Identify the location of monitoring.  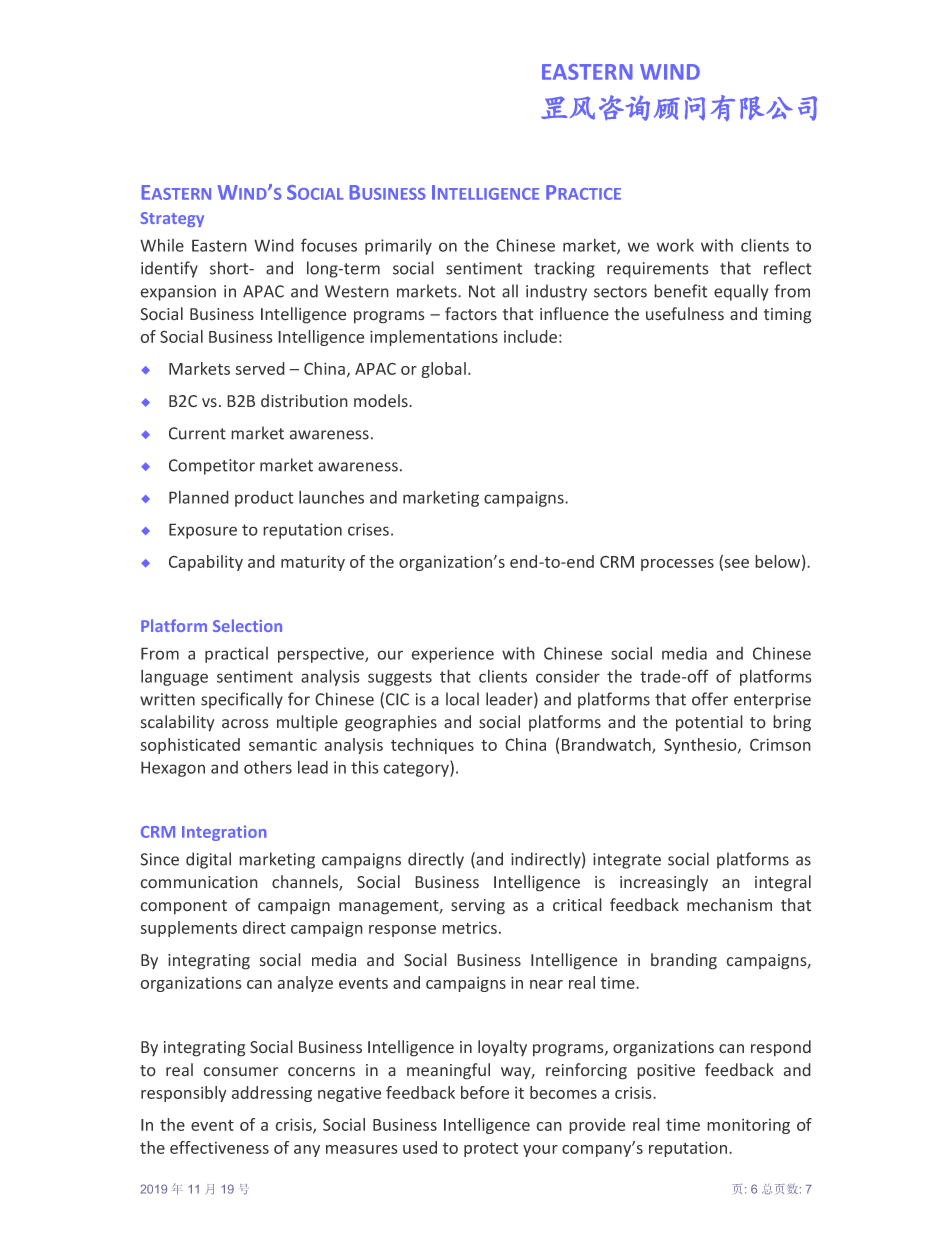
(748, 1126).
